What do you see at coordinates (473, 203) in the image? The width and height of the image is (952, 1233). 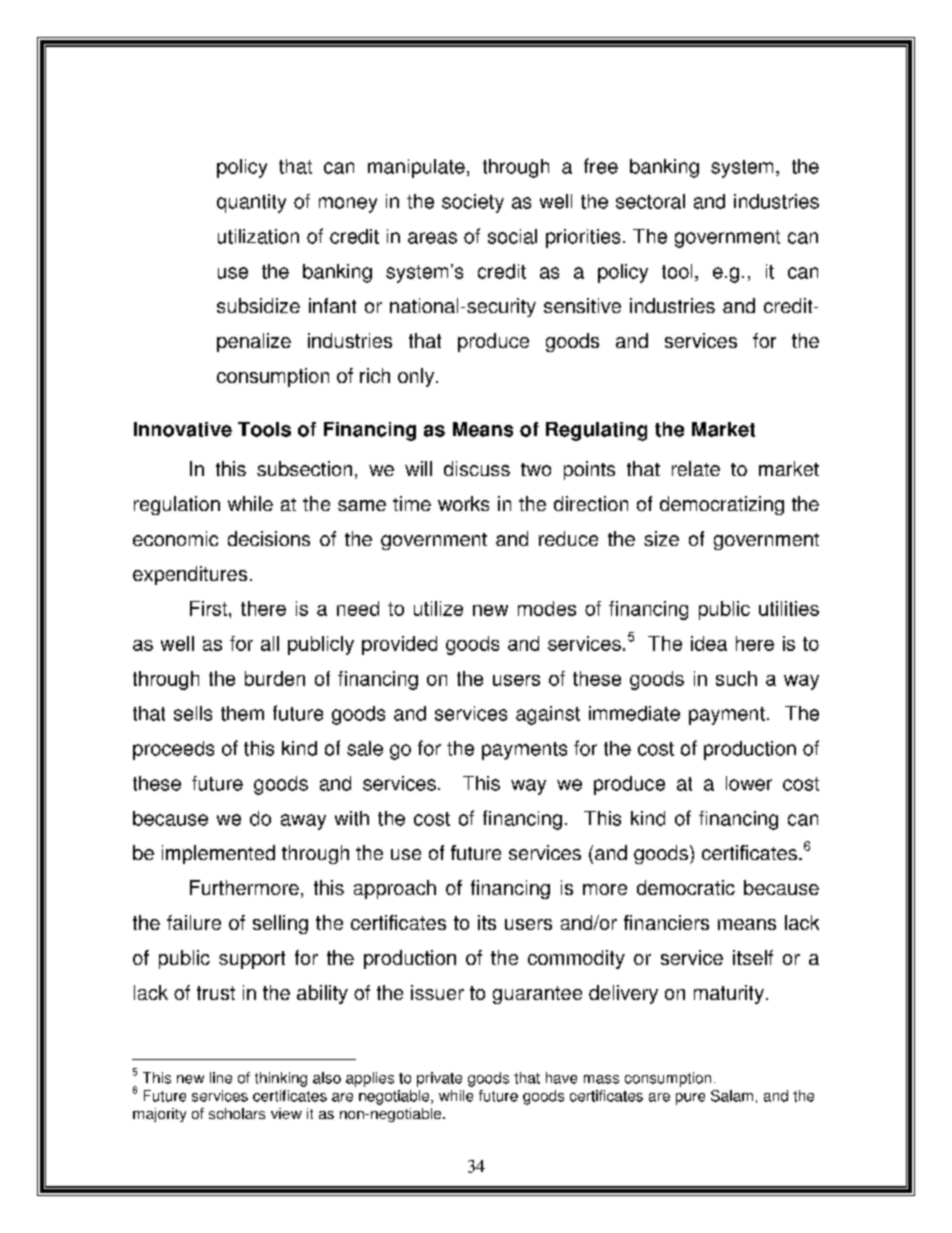 I see `society` at bounding box center [473, 203].
